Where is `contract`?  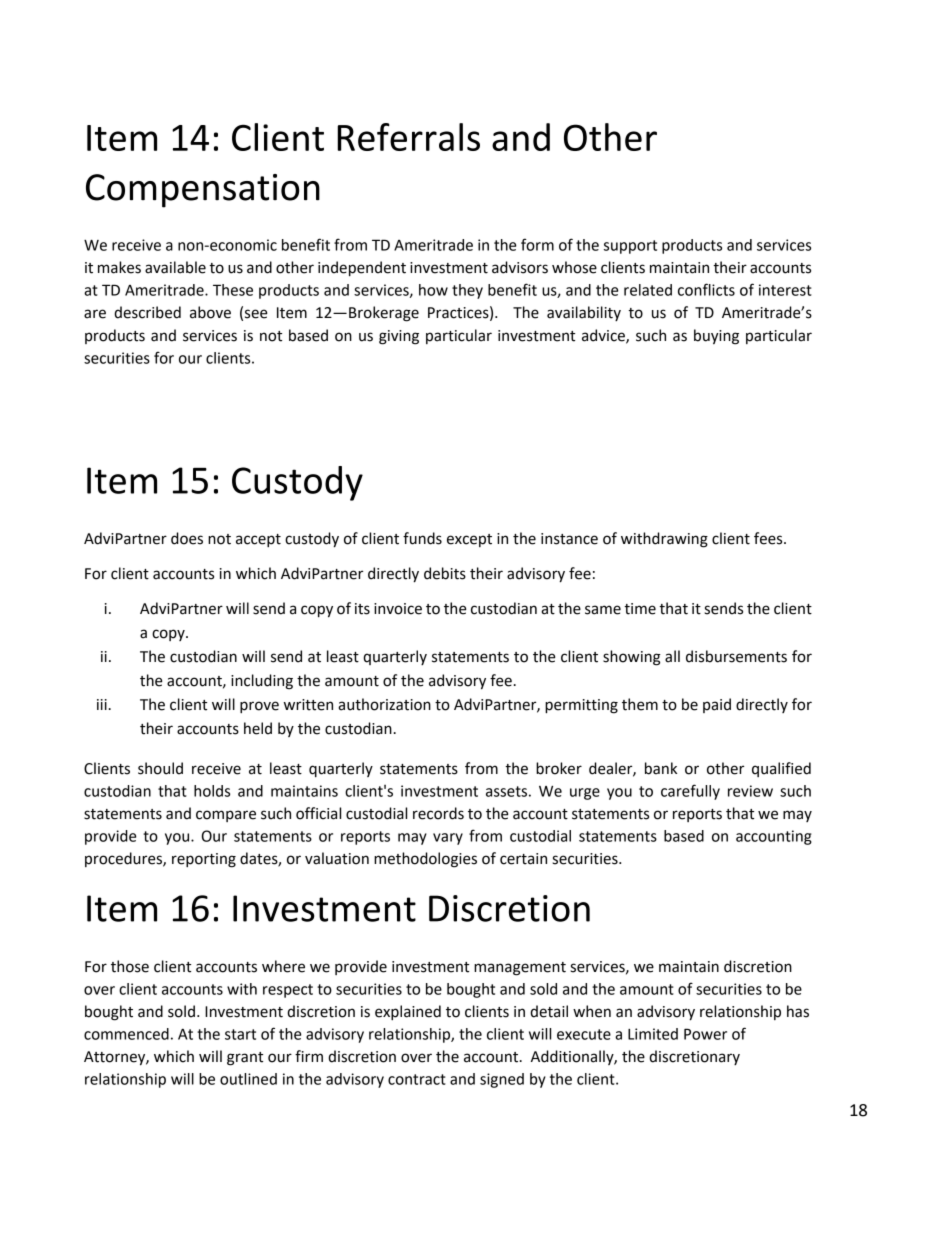 contract is located at coordinates (417, 1079).
